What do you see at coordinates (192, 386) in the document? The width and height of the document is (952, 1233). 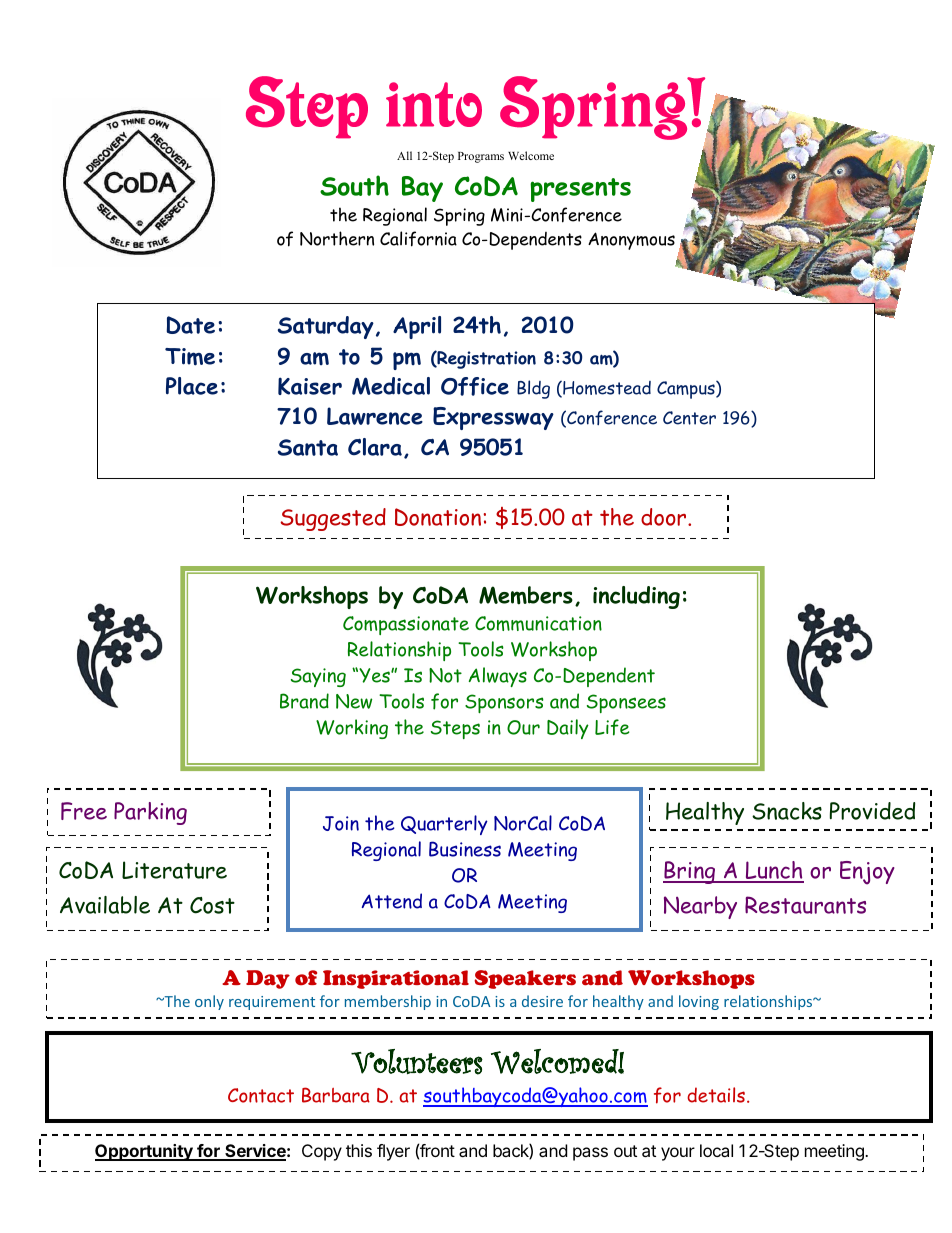 I see `Place` at bounding box center [192, 386].
